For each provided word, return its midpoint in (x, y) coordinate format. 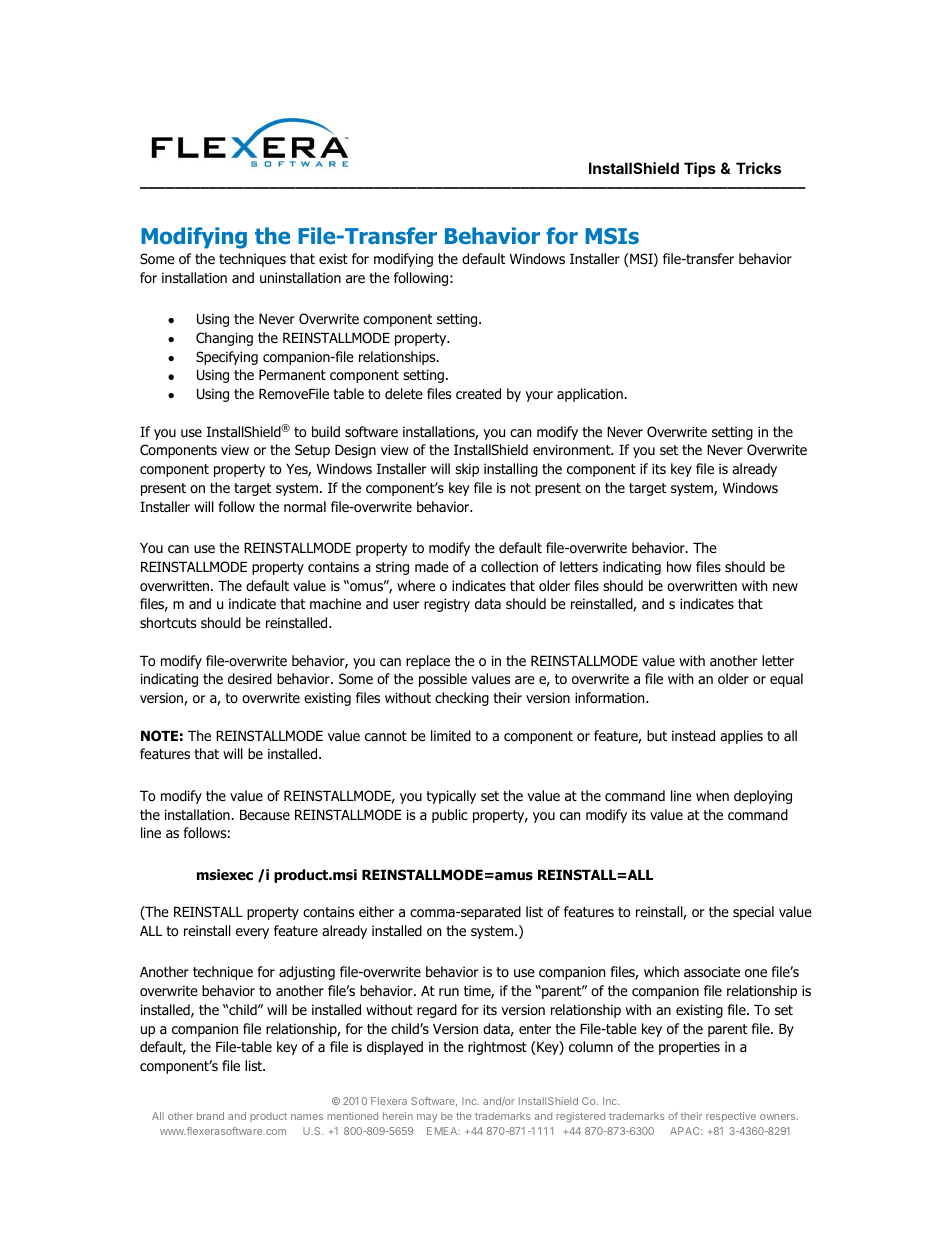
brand (210, 1116)
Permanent (292, 375)
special (753, 913)
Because (265, 815)
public (450, 816)
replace (428, 662)
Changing (224, 339)
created (478, 394)
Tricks (758, 168)
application (591, 395)
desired (250, 678)
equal (786, 680)
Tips (700, 169)
